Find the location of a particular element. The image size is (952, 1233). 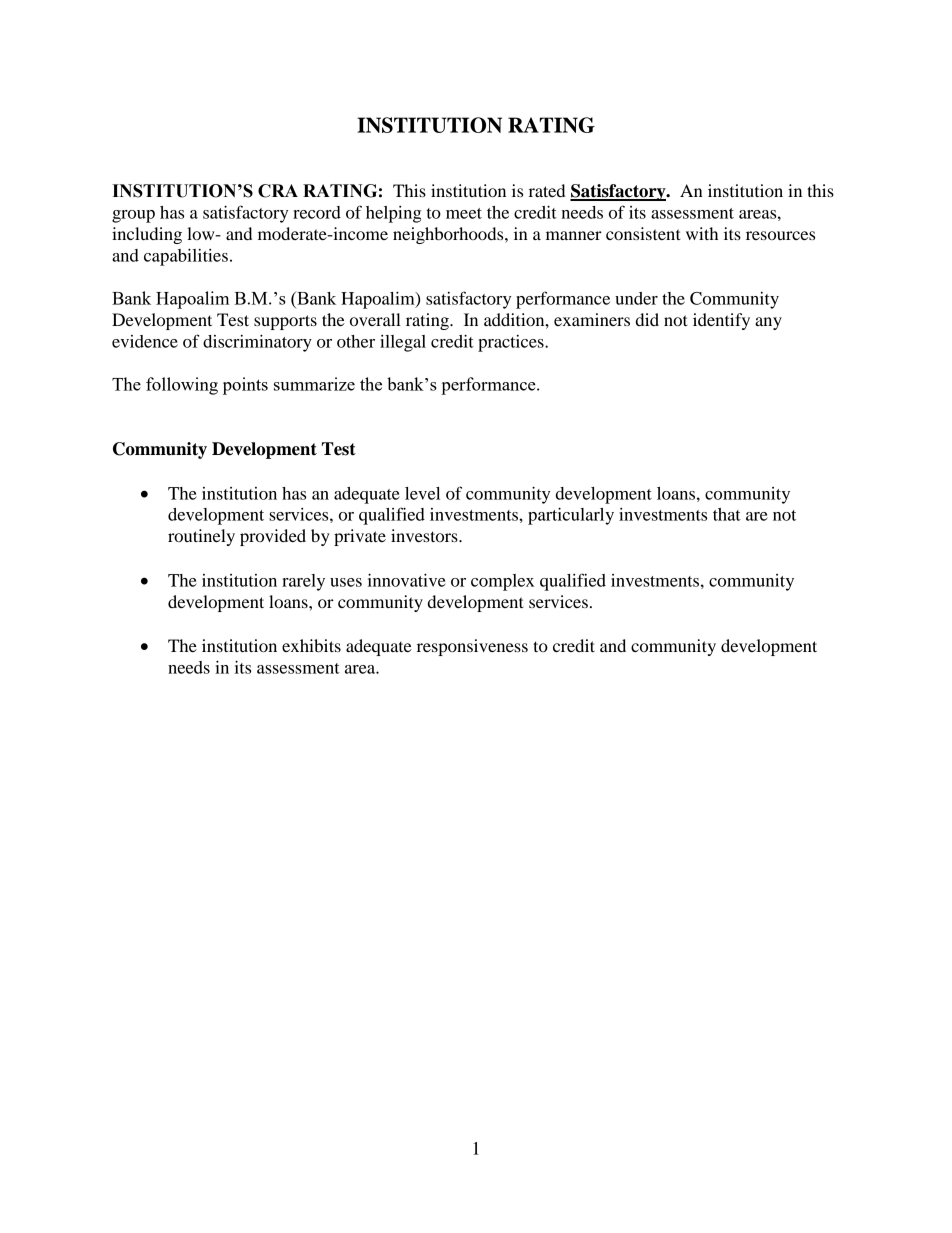

responsiveness is located at coordinates (472, 647).
